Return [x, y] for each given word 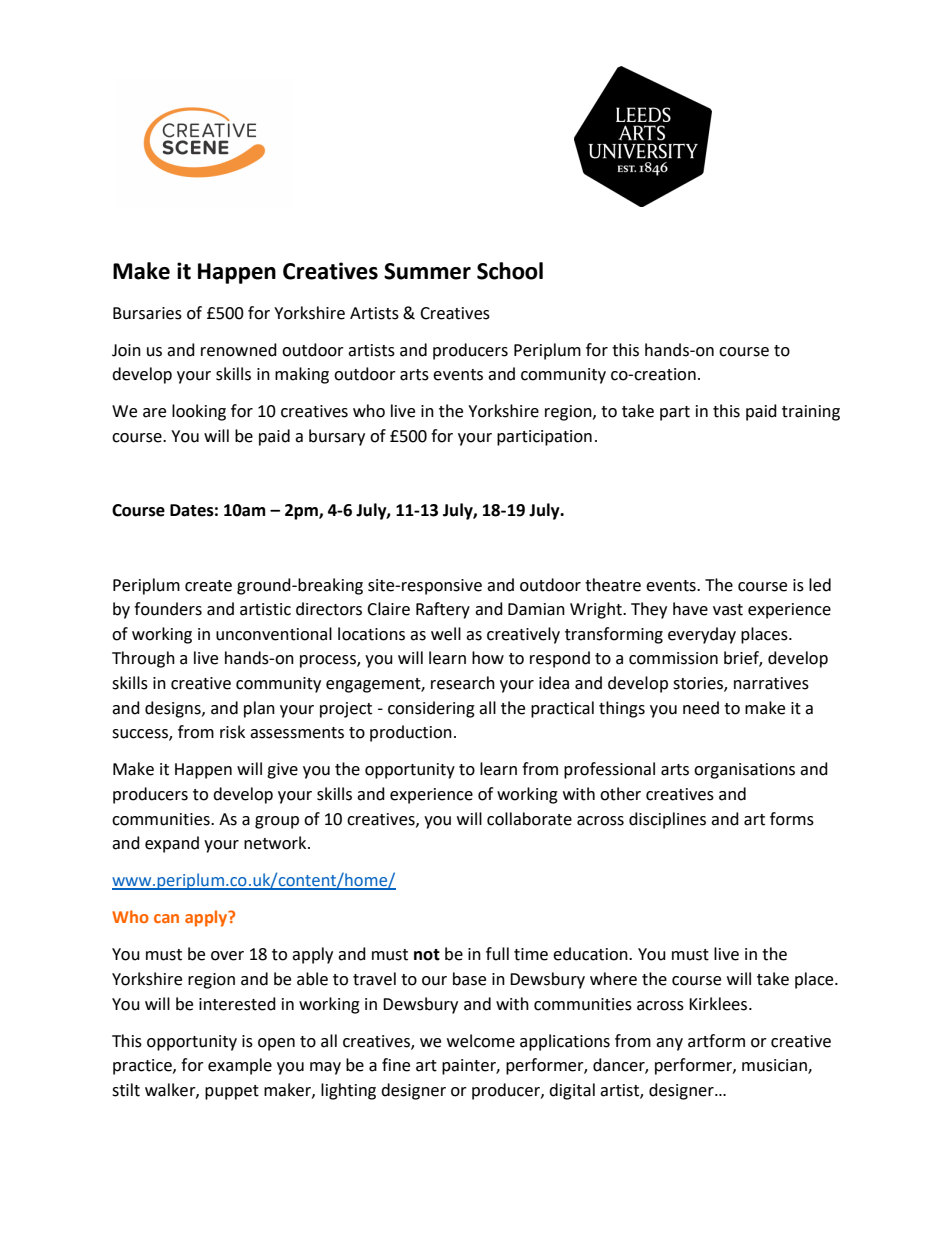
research [463, 683]
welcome [481, 1041]
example [240, 1066]
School [510, 271]
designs [174, 709]
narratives [771, 683]
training [811, 413]
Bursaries [147, 313]
